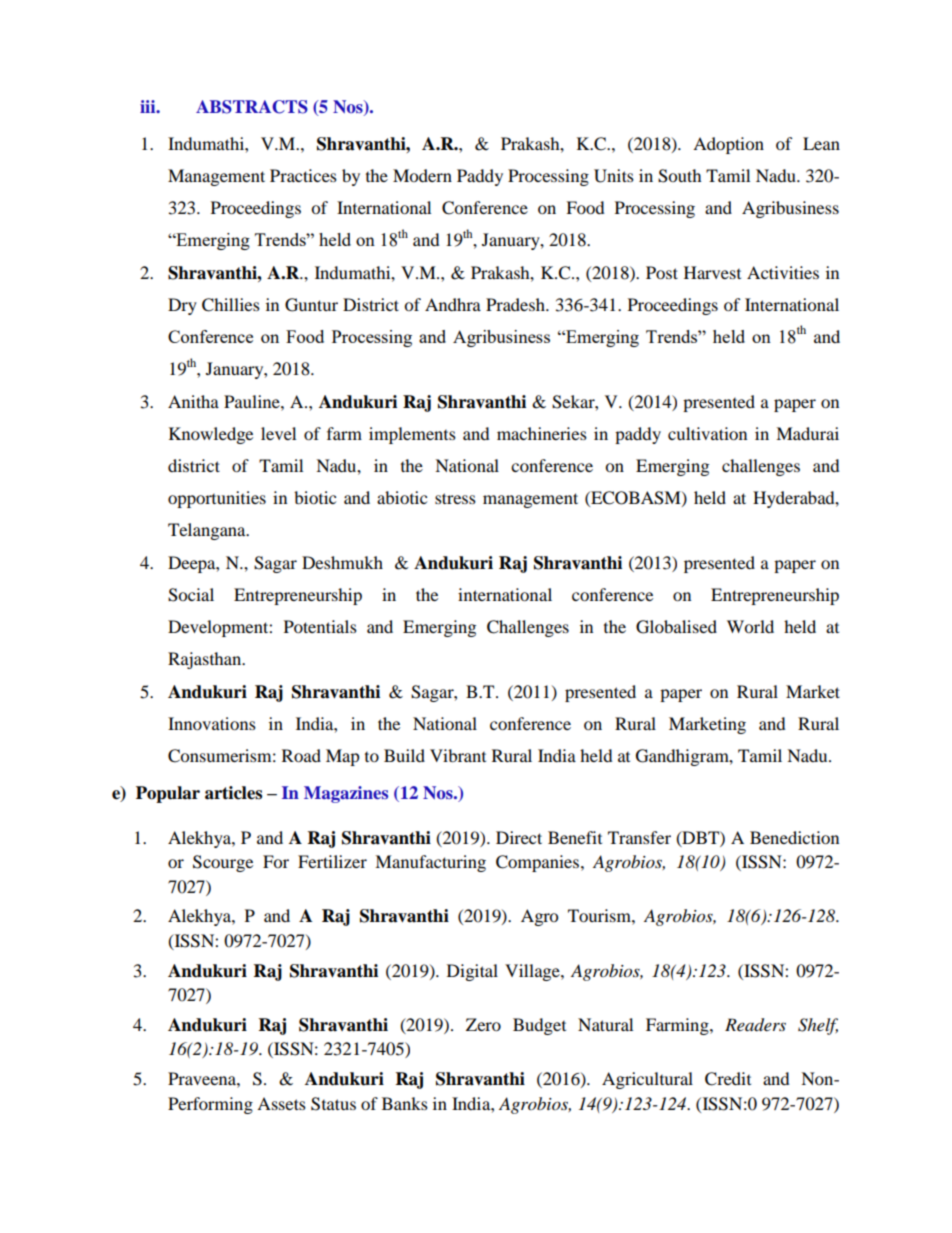 This screenshot has width=952, height=1233. I want to click on Social, so click(191, 595).
